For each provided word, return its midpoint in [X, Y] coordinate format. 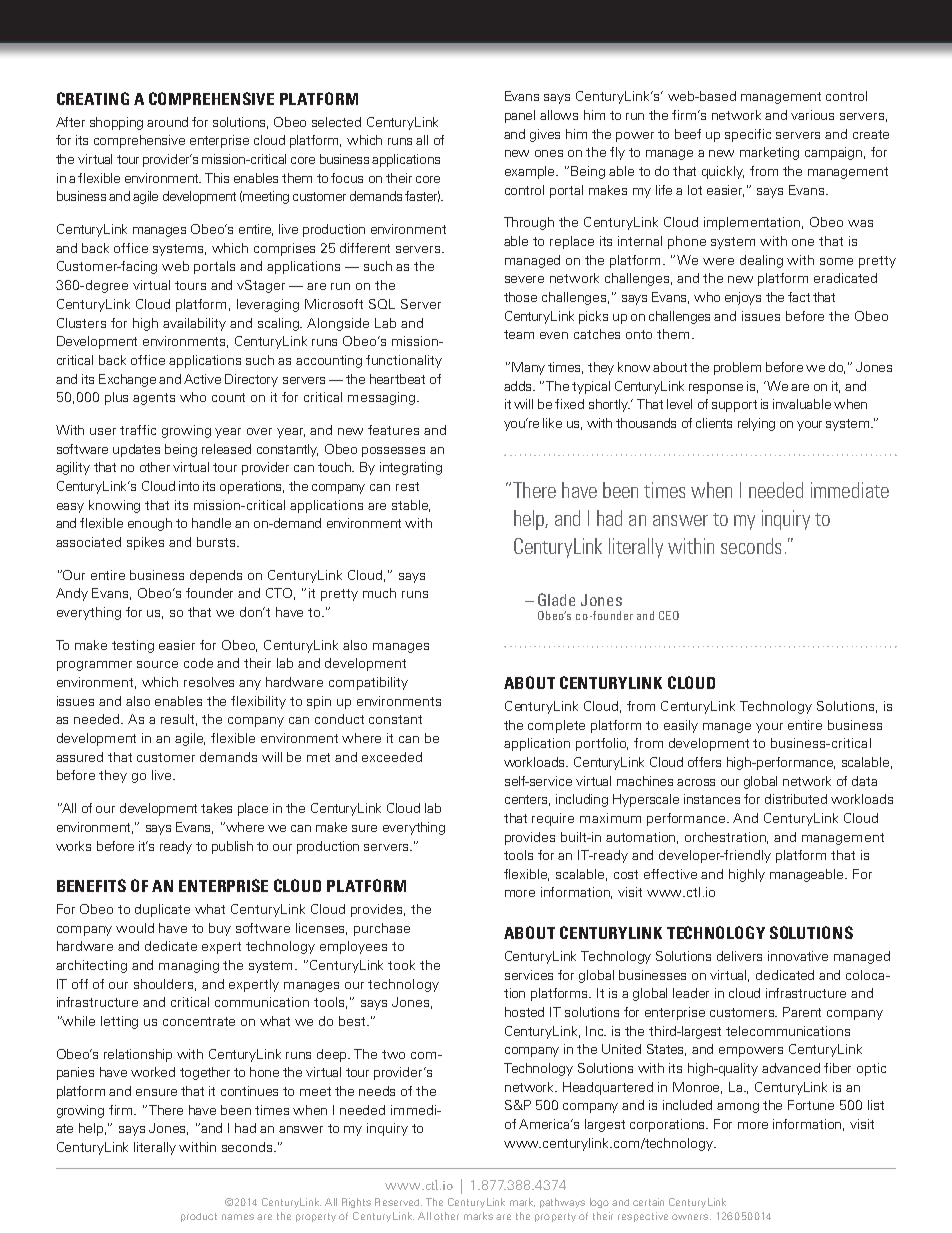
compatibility [368, 683]
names [238, 1217]
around [167, 122]
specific [748, 135]
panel [520, 116]
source [157, 664]
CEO [669, 615]
